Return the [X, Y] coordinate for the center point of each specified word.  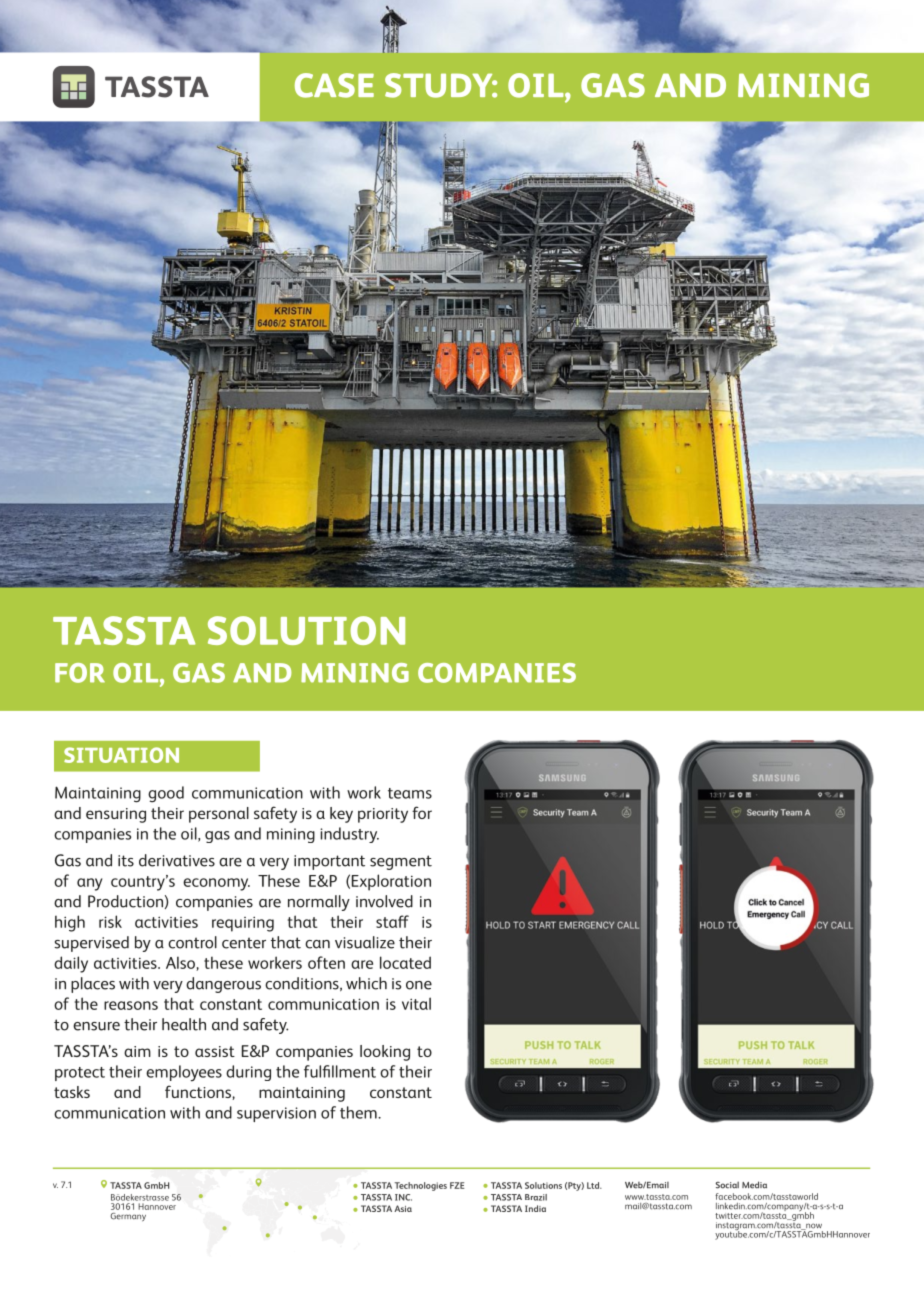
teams [410, 793]
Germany [128, 1217]
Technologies [421, 1186]
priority [383, 815]
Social [727, 1185]
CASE [334, 85]
